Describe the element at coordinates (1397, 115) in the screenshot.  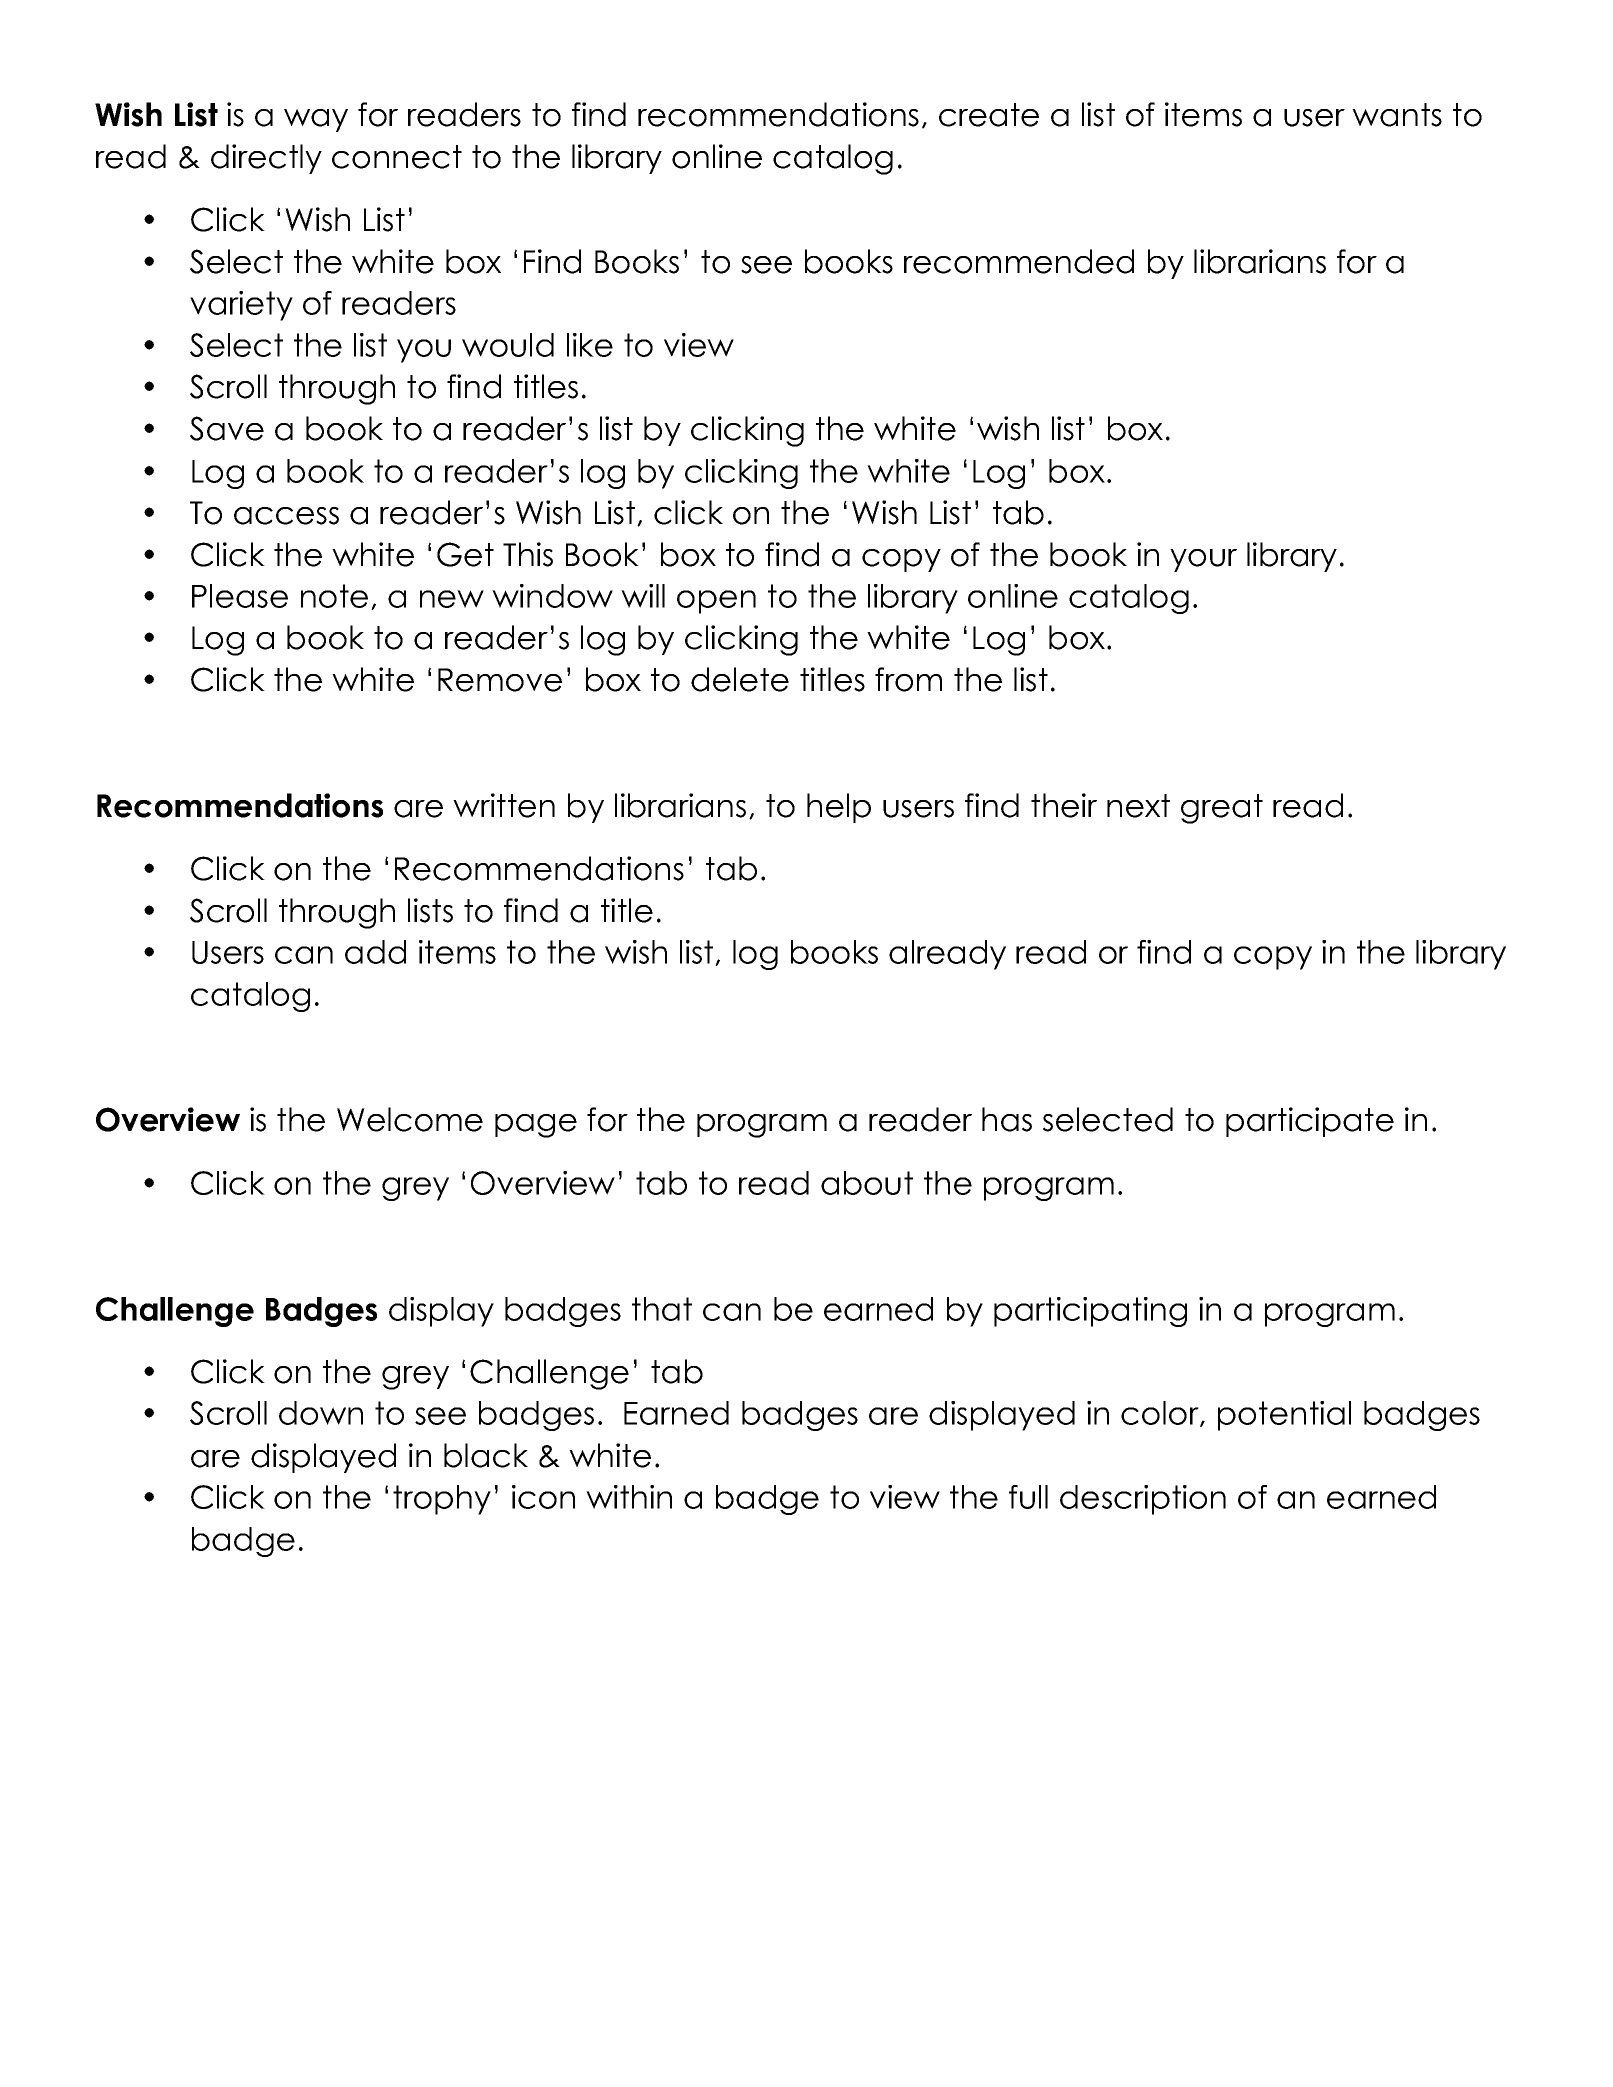
I see `wants` at that location.
